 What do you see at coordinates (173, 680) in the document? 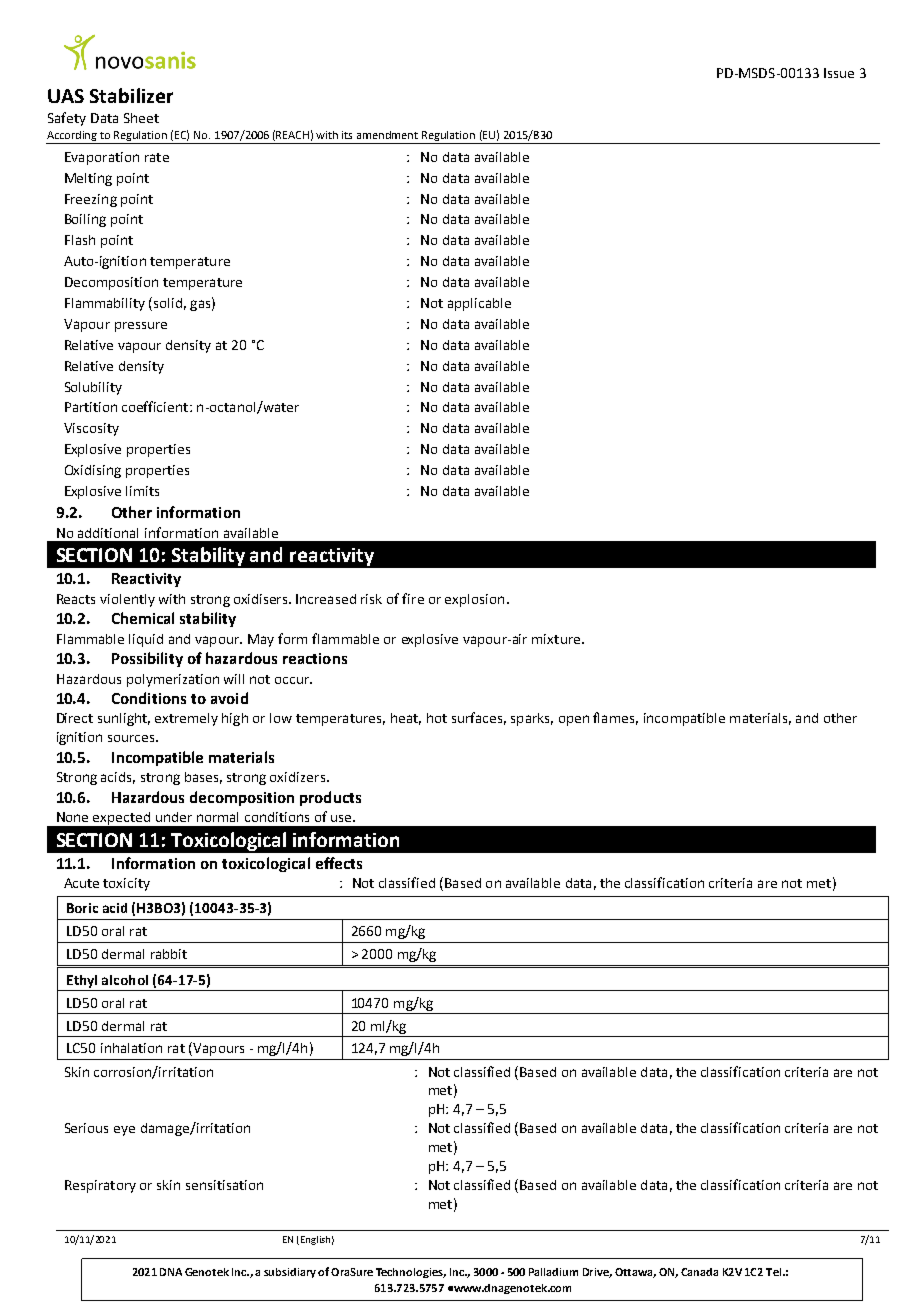
I see `polymerization` at bounding box center [173, 680].
